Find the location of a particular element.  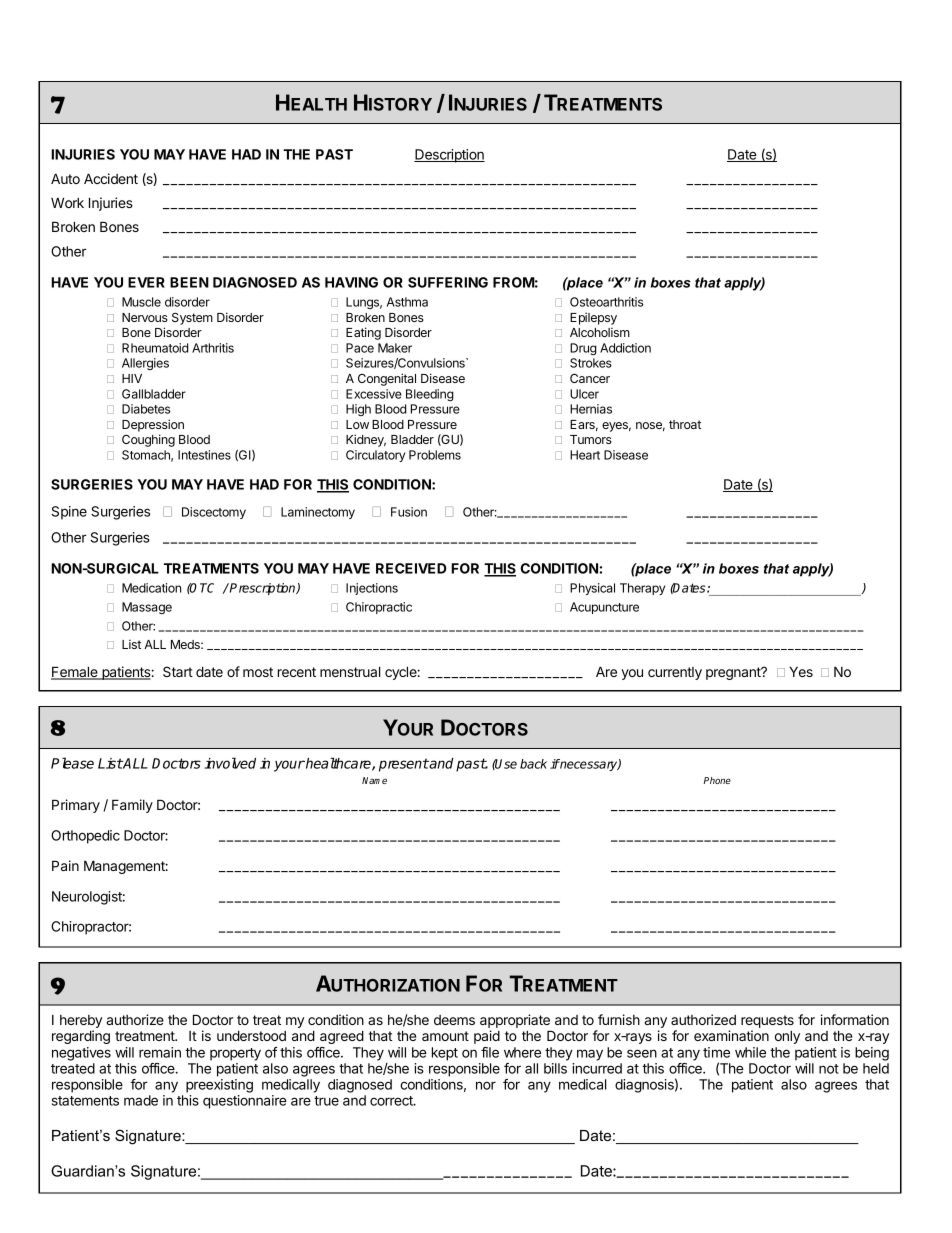

Intestines is located at coordinates (204, 455).
